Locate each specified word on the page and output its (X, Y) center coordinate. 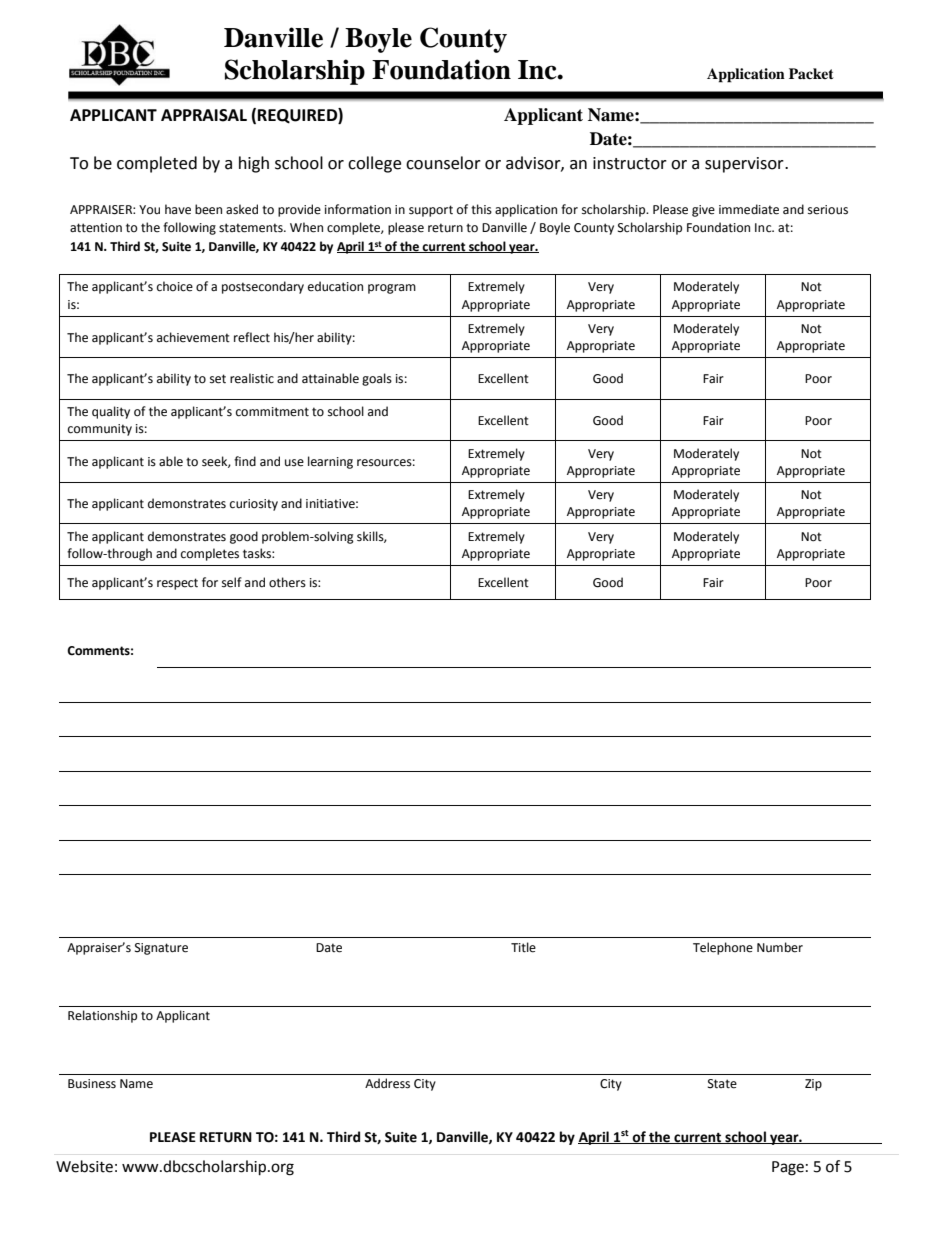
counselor (443, 163)
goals (377, 379)
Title (523, 947)
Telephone (723, 948)
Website (84, 1166)
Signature (161, 949)
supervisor (745, 165)
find (245, 461)
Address (387, 1083)
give (703, 211)
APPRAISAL (204, 115)
